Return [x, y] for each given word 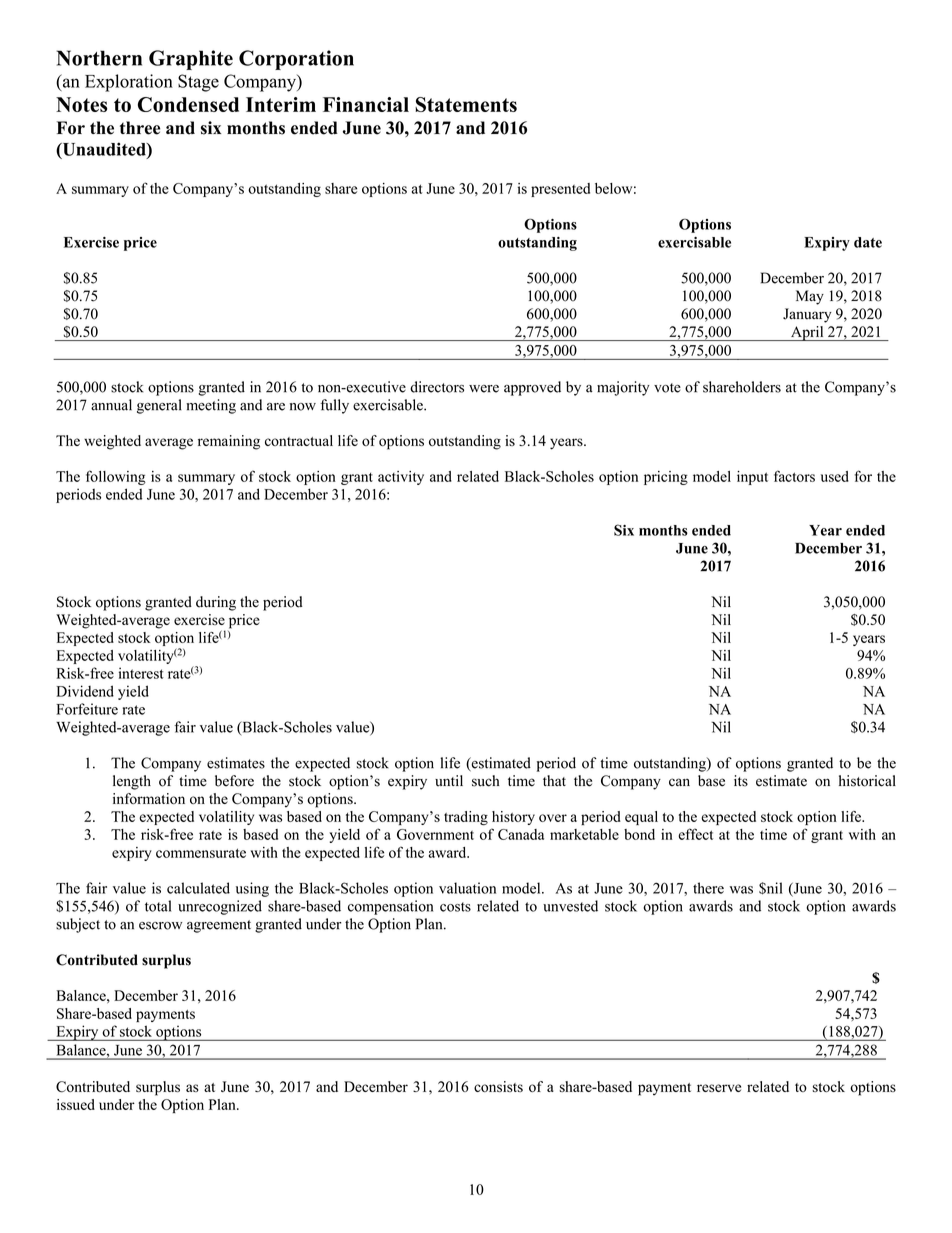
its [741, 781]
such [486, 781]
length [132, 782]
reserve [719, 1088]
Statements [466, 104]
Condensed [188, 104]
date [868, 242]
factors [794, 476]
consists [498, 1086]
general [159, 406]
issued [76, 1104]
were [484, 389]
